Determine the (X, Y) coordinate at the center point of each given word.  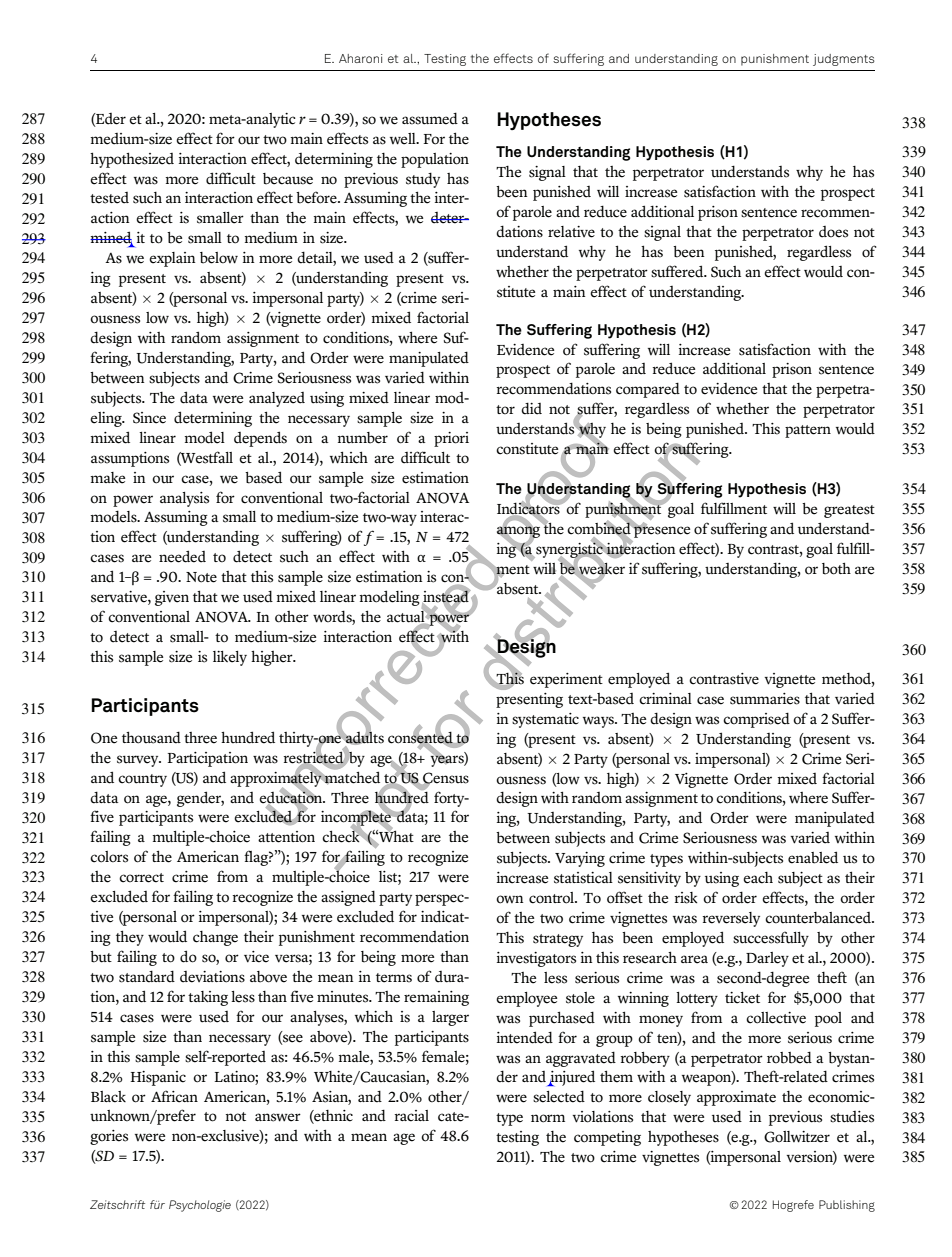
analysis (184, 499)
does (833, 232)
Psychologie (200, 1206)
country (142, 780)
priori (451, 439)
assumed (430, 118)
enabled (813, 857)
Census (445, 778)
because (288, 179)
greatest (849, 511)
